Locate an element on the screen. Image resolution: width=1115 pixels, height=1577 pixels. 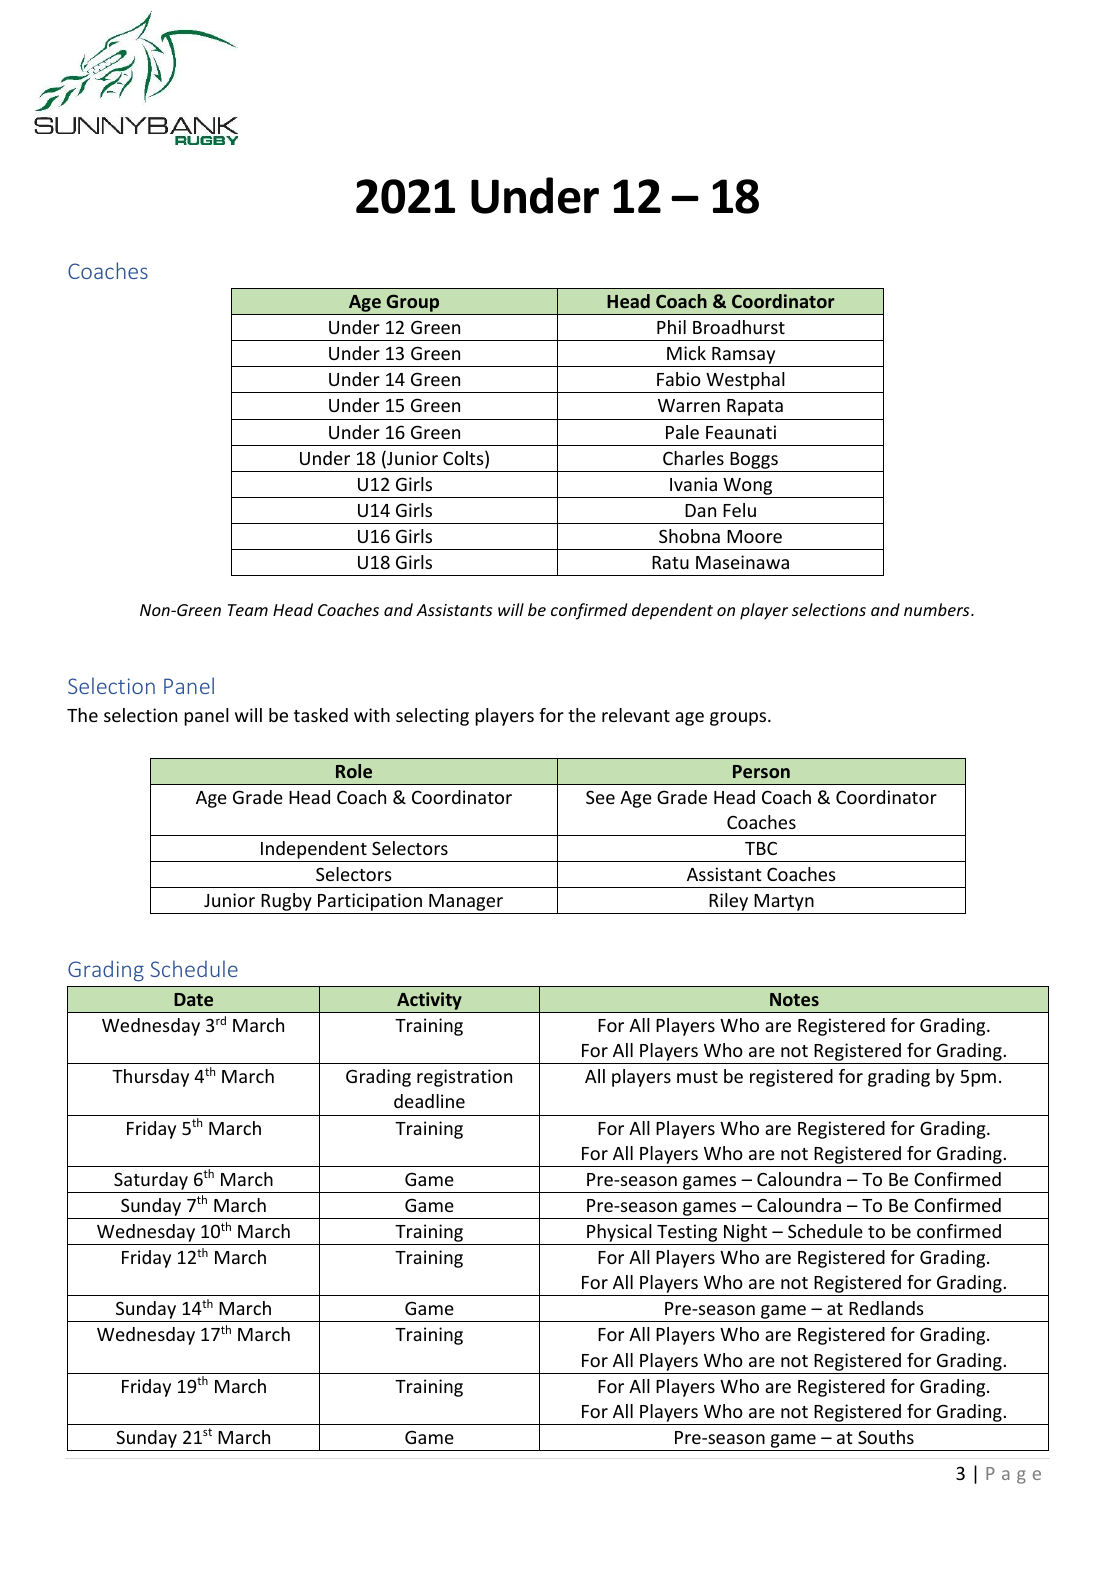
Team is located at coordinates (248, 610).
